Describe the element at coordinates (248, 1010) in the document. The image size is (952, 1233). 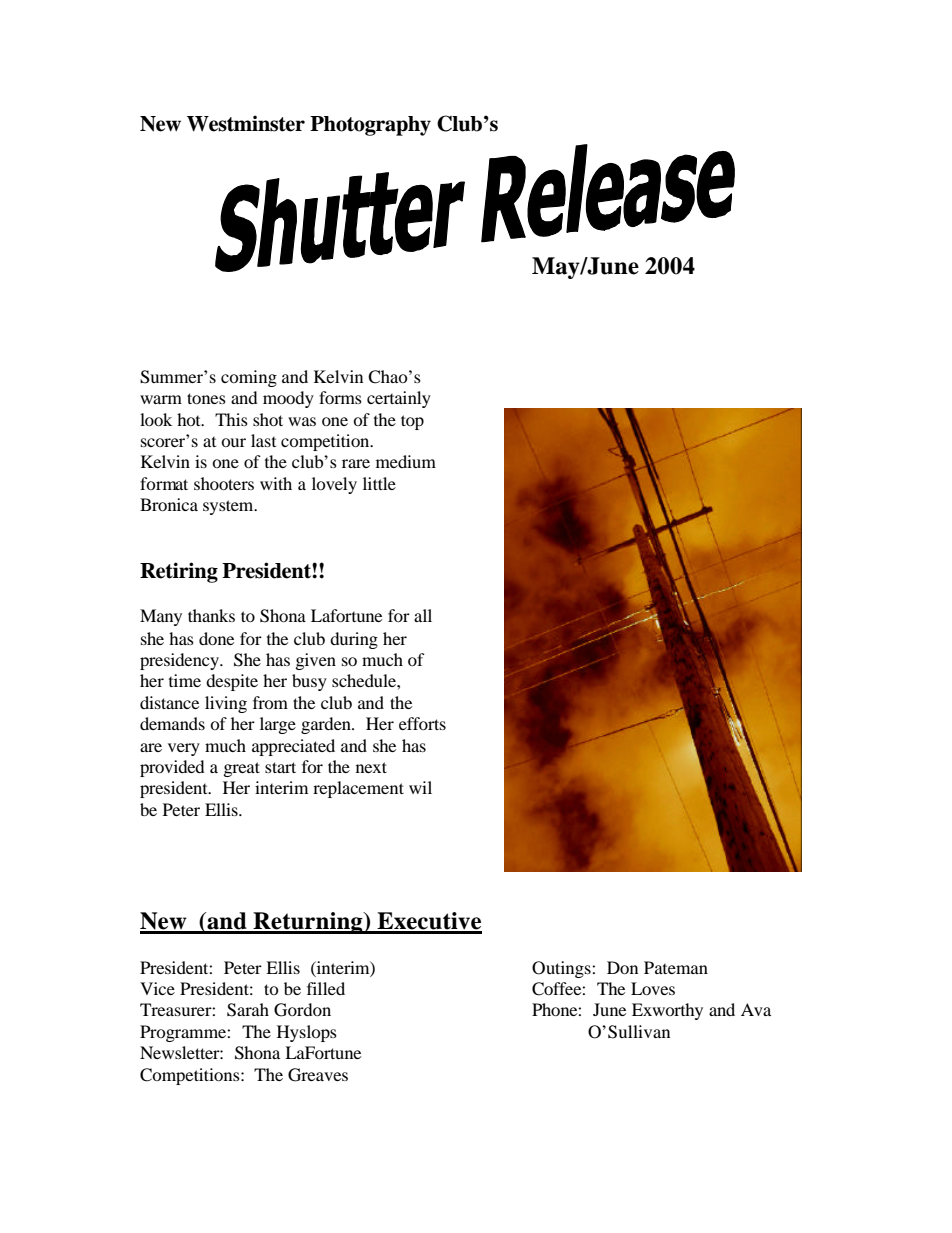
I see `Sarah` at that location.
